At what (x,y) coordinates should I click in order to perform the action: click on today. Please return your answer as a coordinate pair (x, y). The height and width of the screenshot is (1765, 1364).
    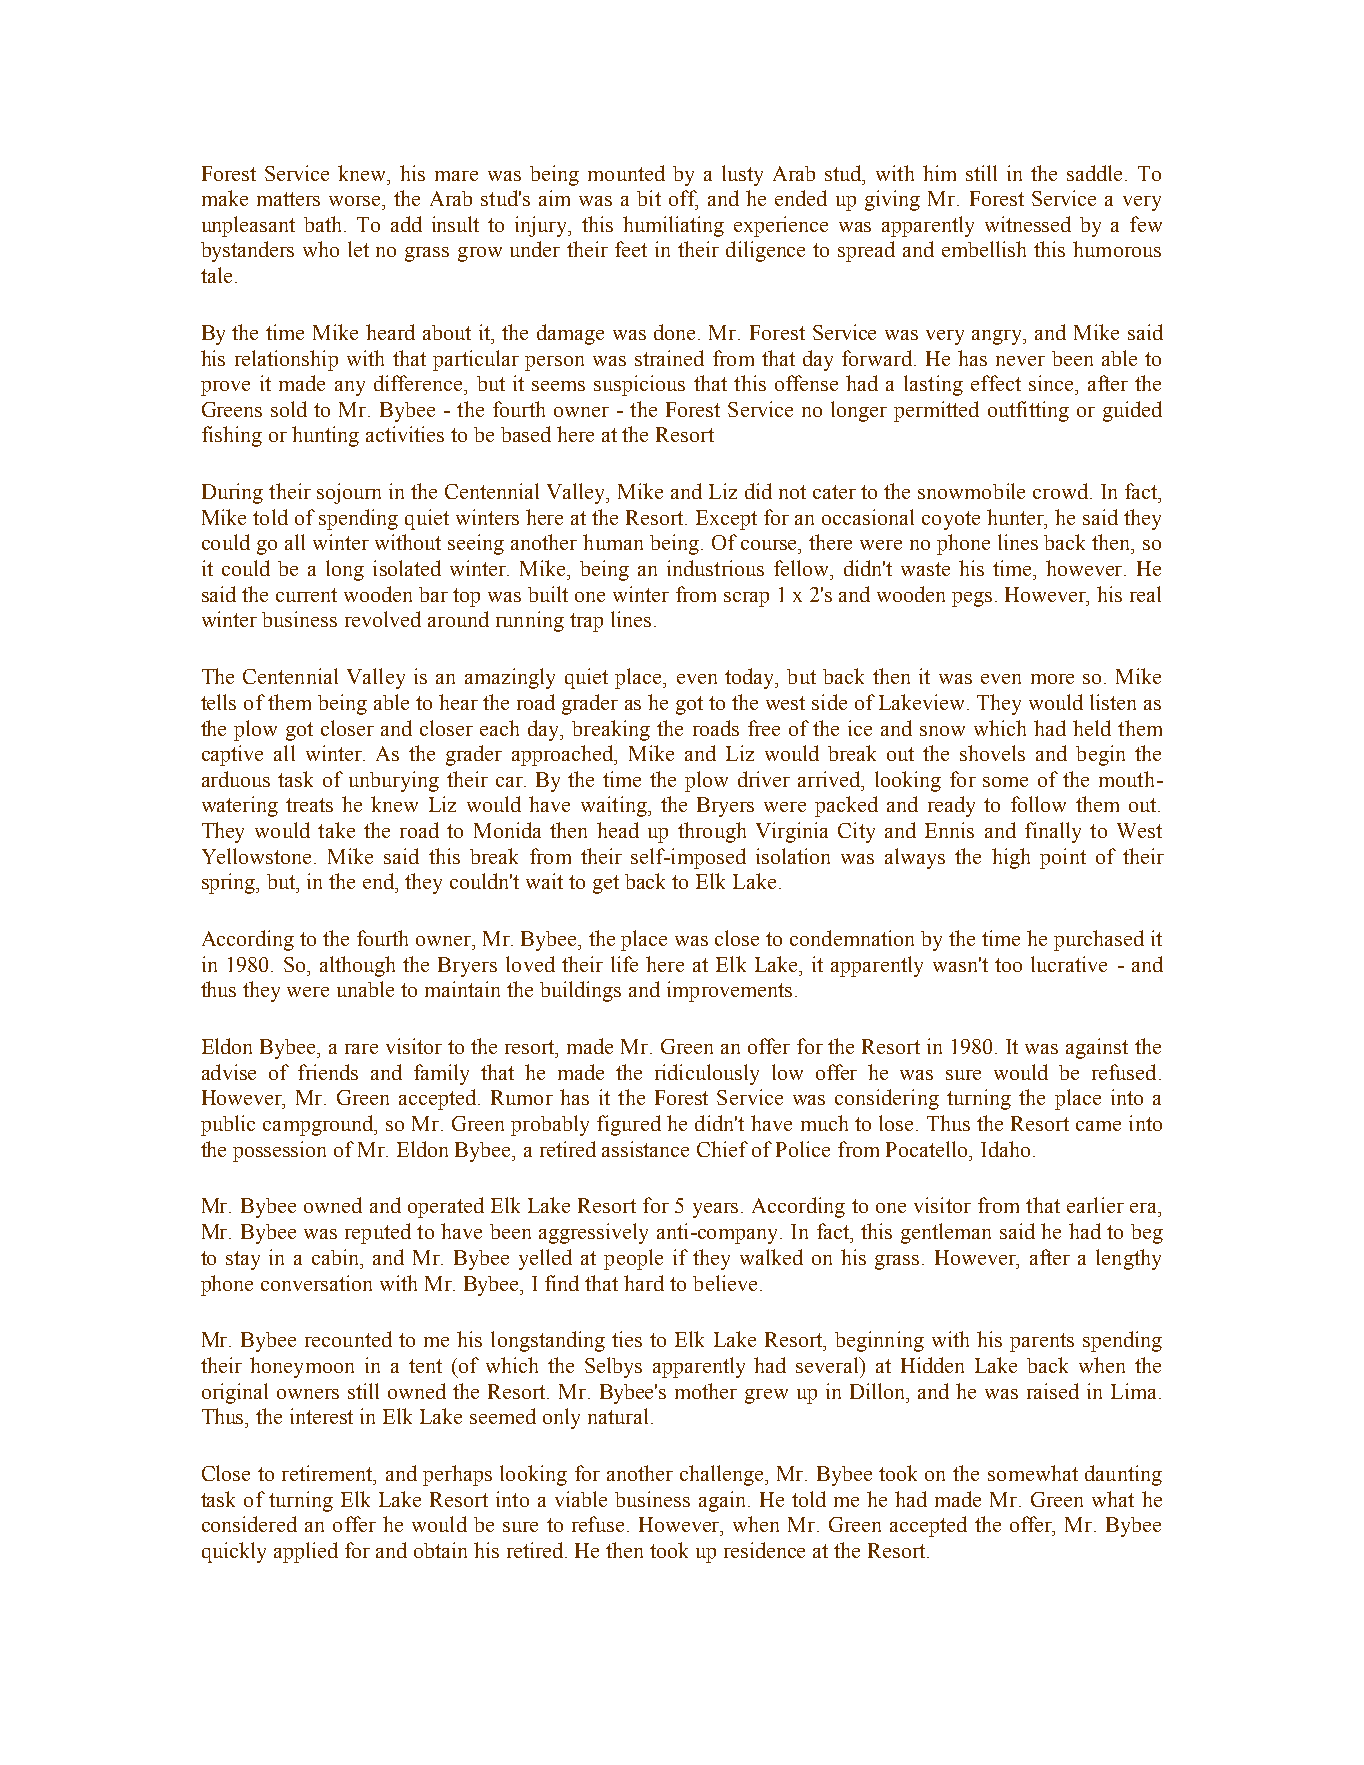
    Looking at the image, I should click on (751, 678).
